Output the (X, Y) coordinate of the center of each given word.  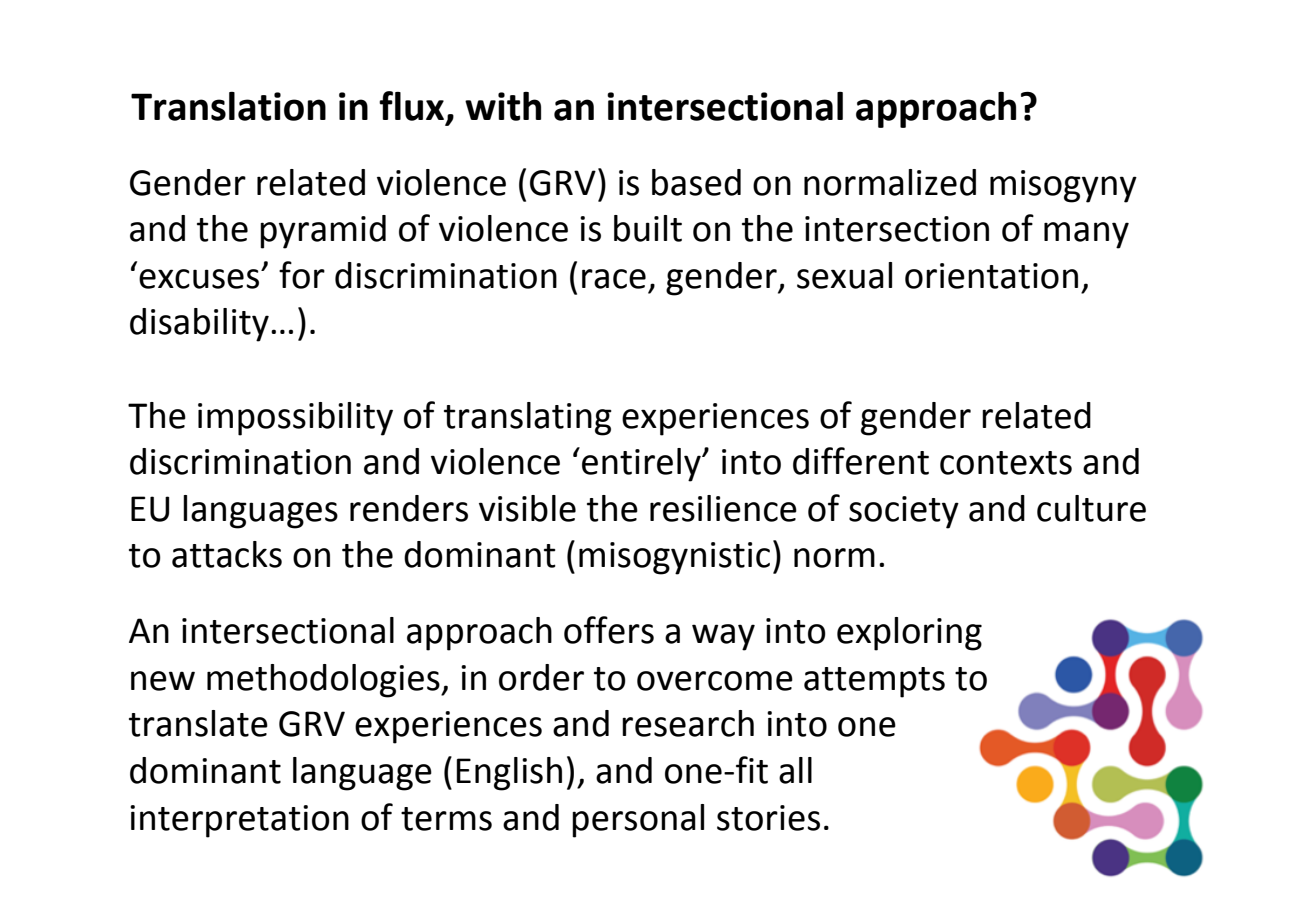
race (614, 279)
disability (199, 325)
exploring (909, 634)
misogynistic (674, 558)
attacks (227, 554)
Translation (228, 106)
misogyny (1063, 186)
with (503, 106)
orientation (991, 276)
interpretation (239, 821)
